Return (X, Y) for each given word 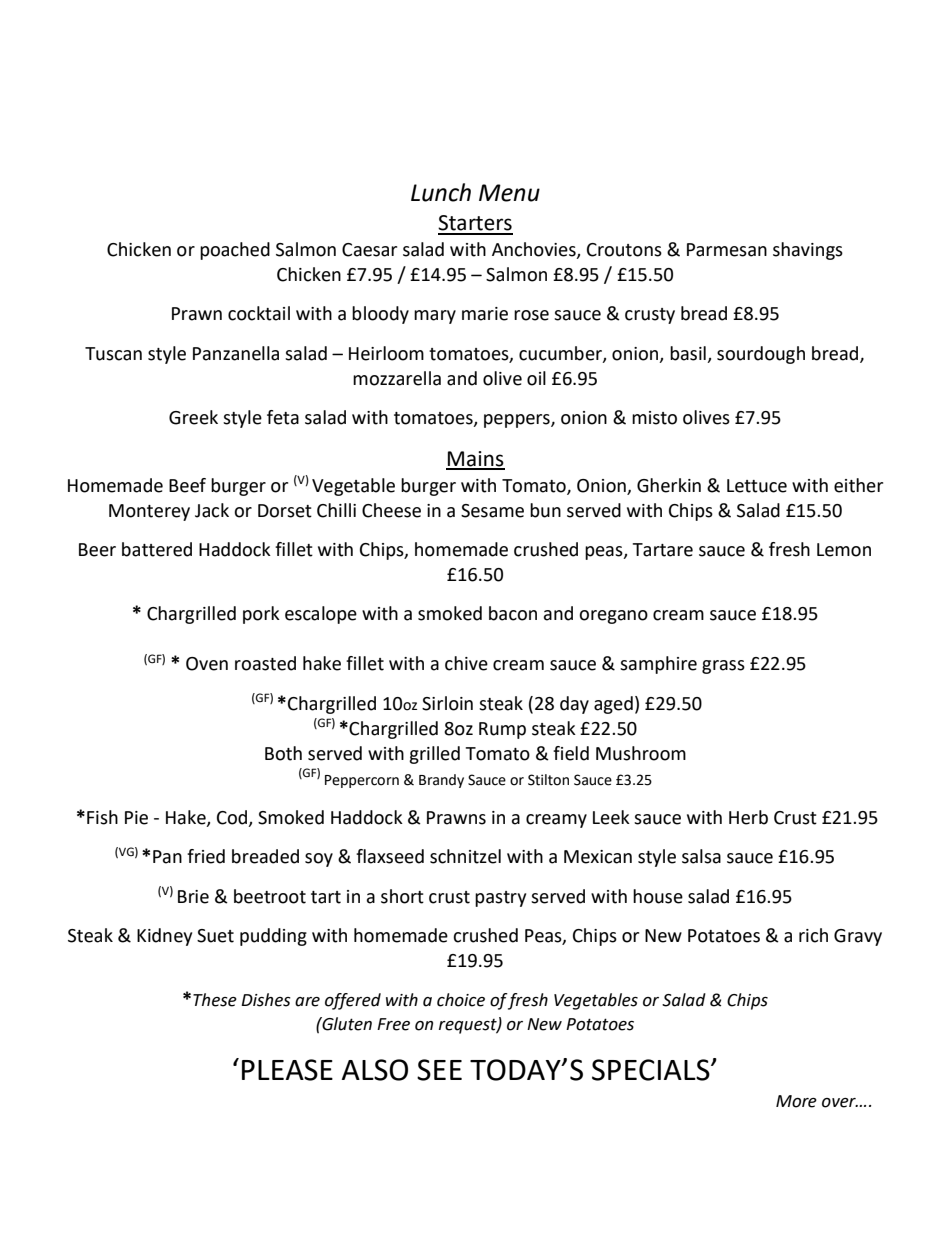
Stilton (548, 780)
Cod (233, 818)
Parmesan (727, 250)
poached (235, 251)
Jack (212, 510)
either (858, 485)
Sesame (492, 511)
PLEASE (287, 1070)
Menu (509, 193)
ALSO (375, 1070)
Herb (748, 817)
